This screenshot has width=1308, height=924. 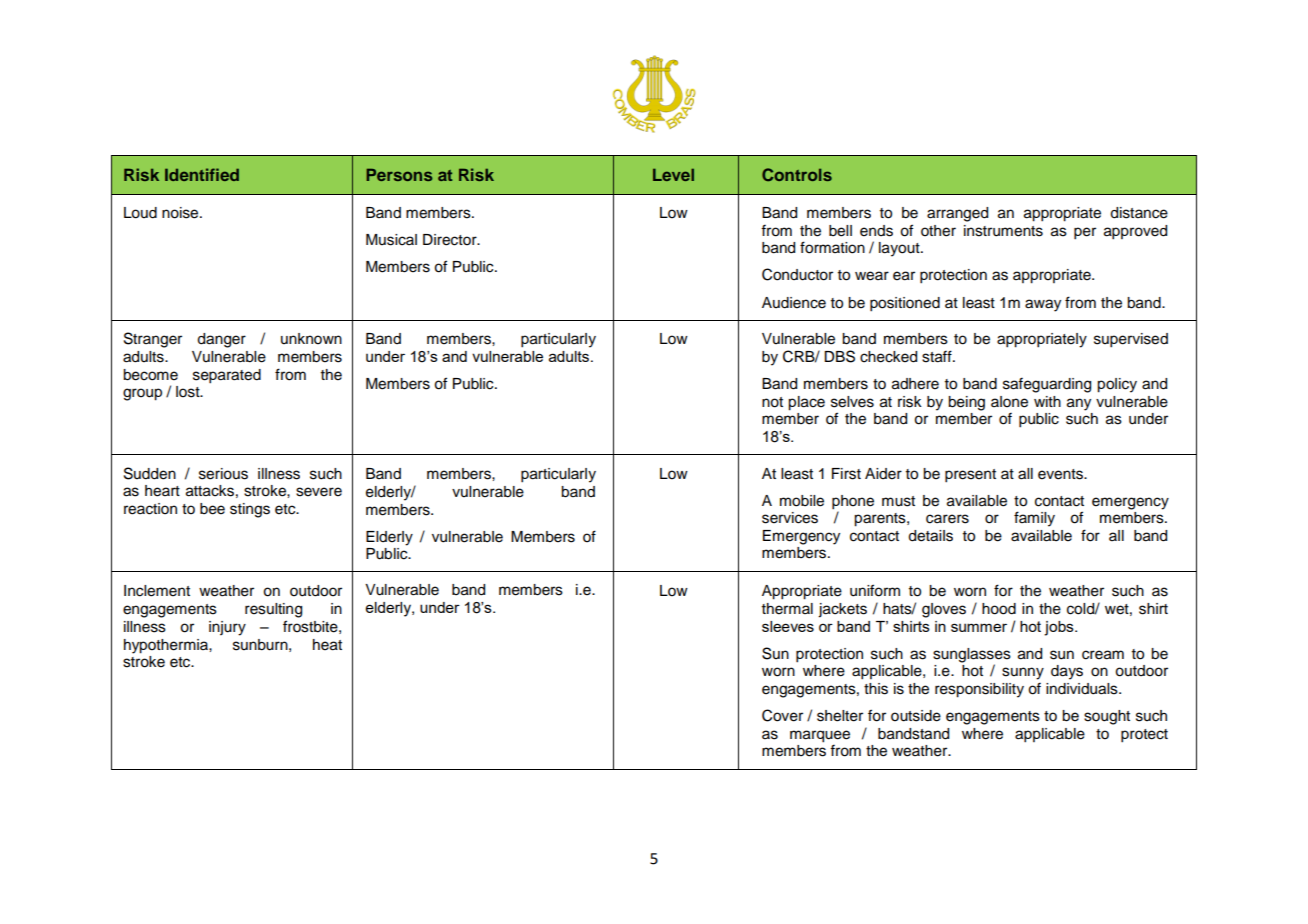 I want to click on Level, so click(x=673, y=175).
